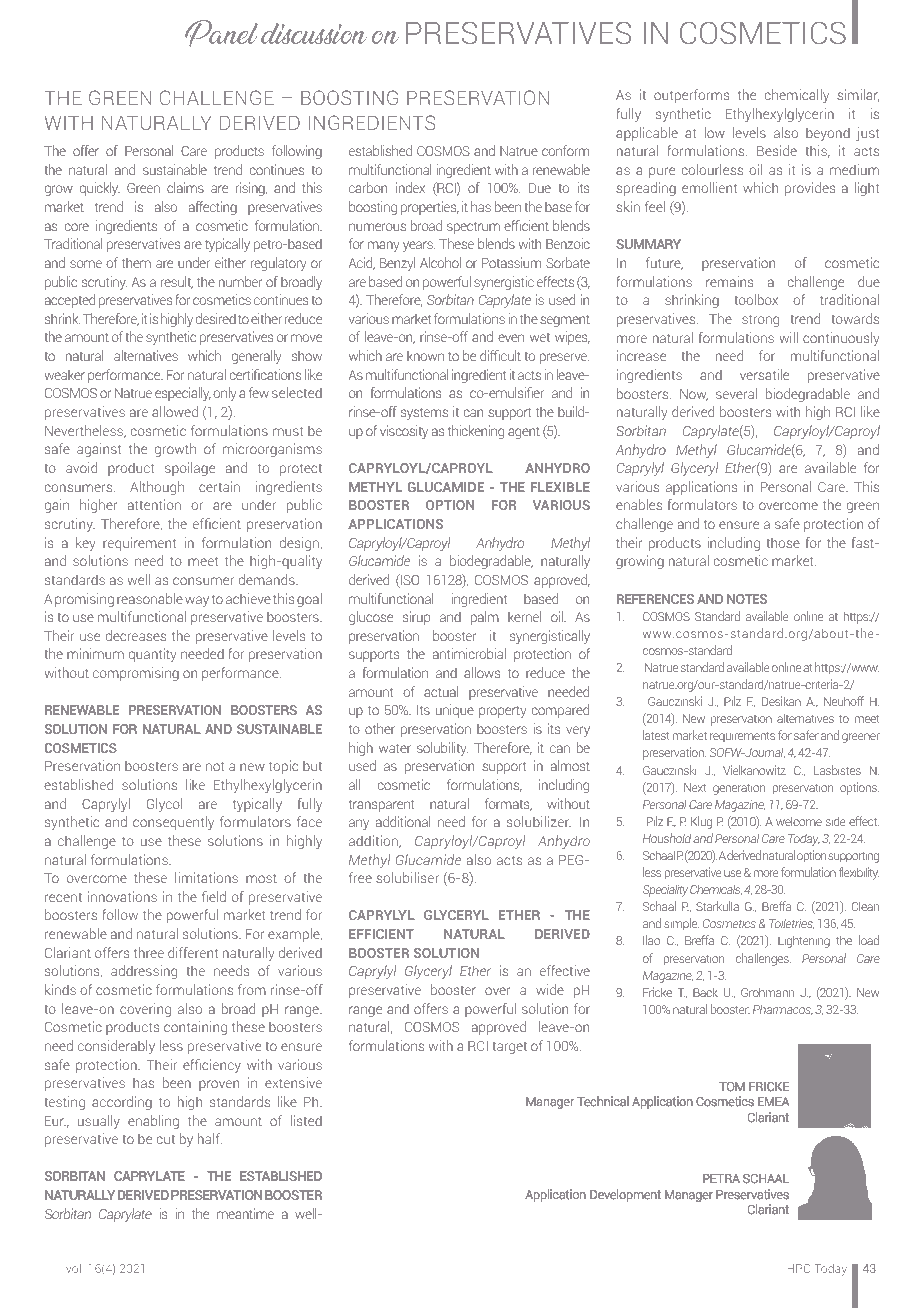 This screenshot has width=924, height=1308. I want to click on addressing, so click(144, 972).
